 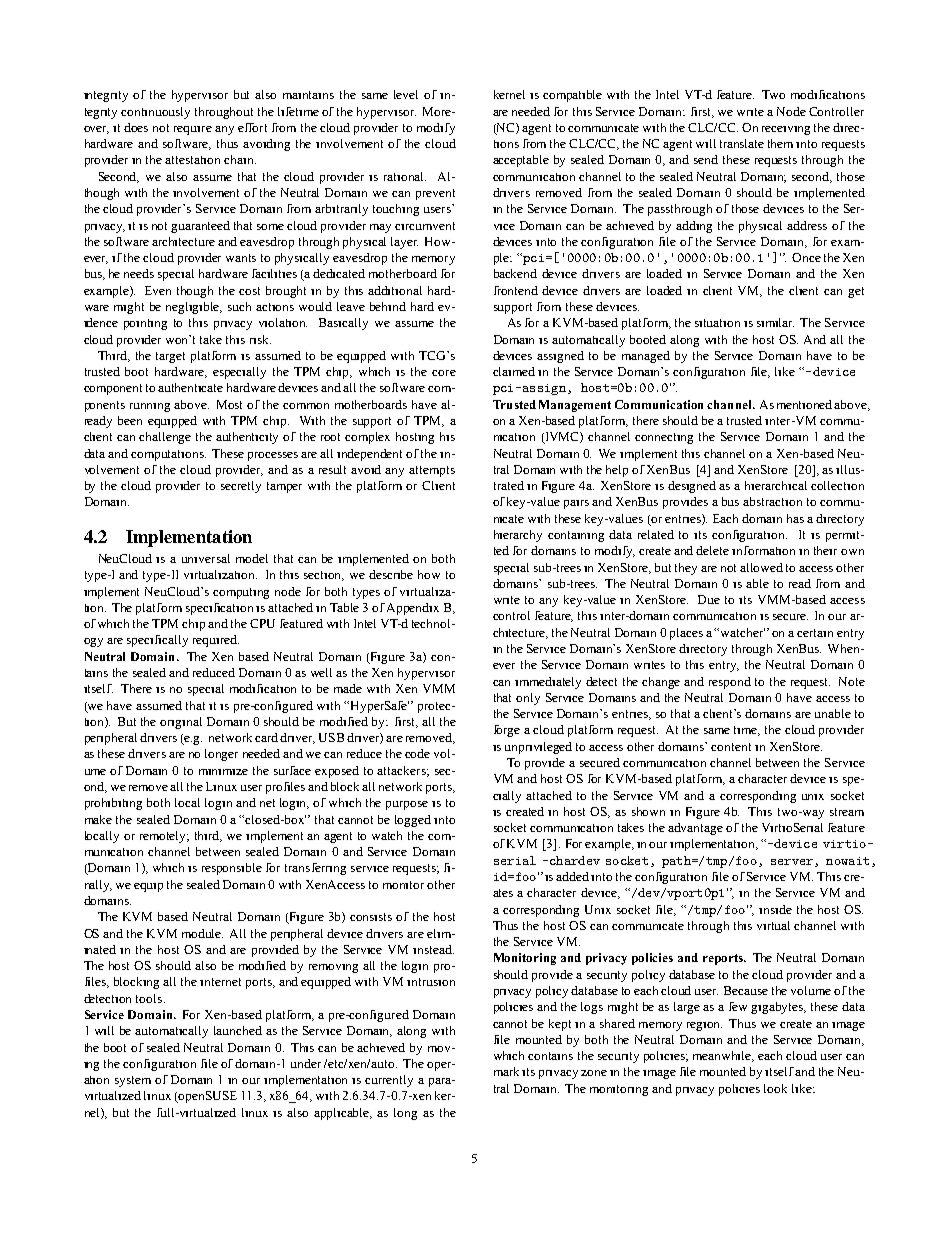 I want to click on computing, so click(x=241, y=593).
